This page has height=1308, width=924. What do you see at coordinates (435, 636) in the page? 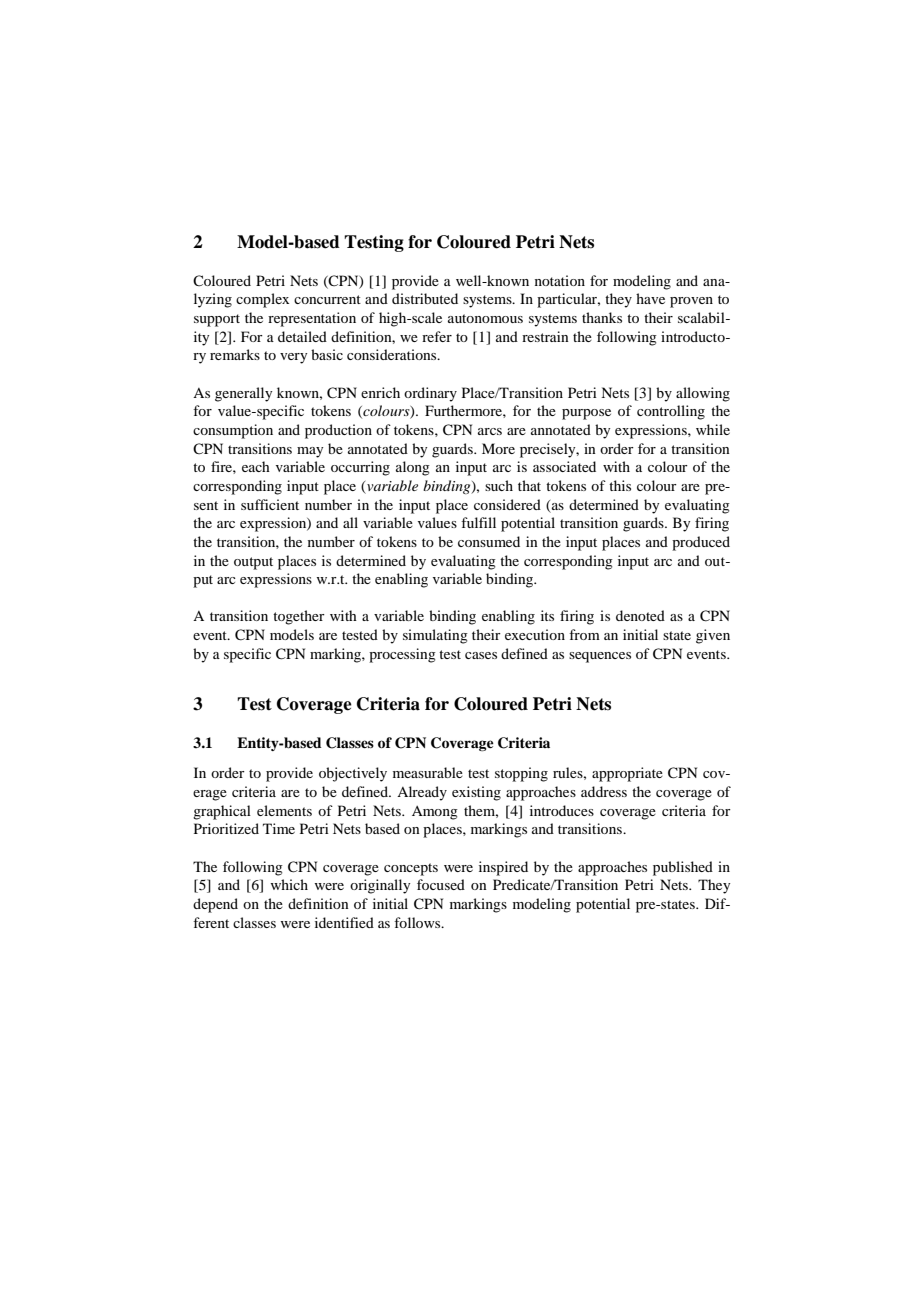
I see `simulating` at bounding box center [435, 636].
